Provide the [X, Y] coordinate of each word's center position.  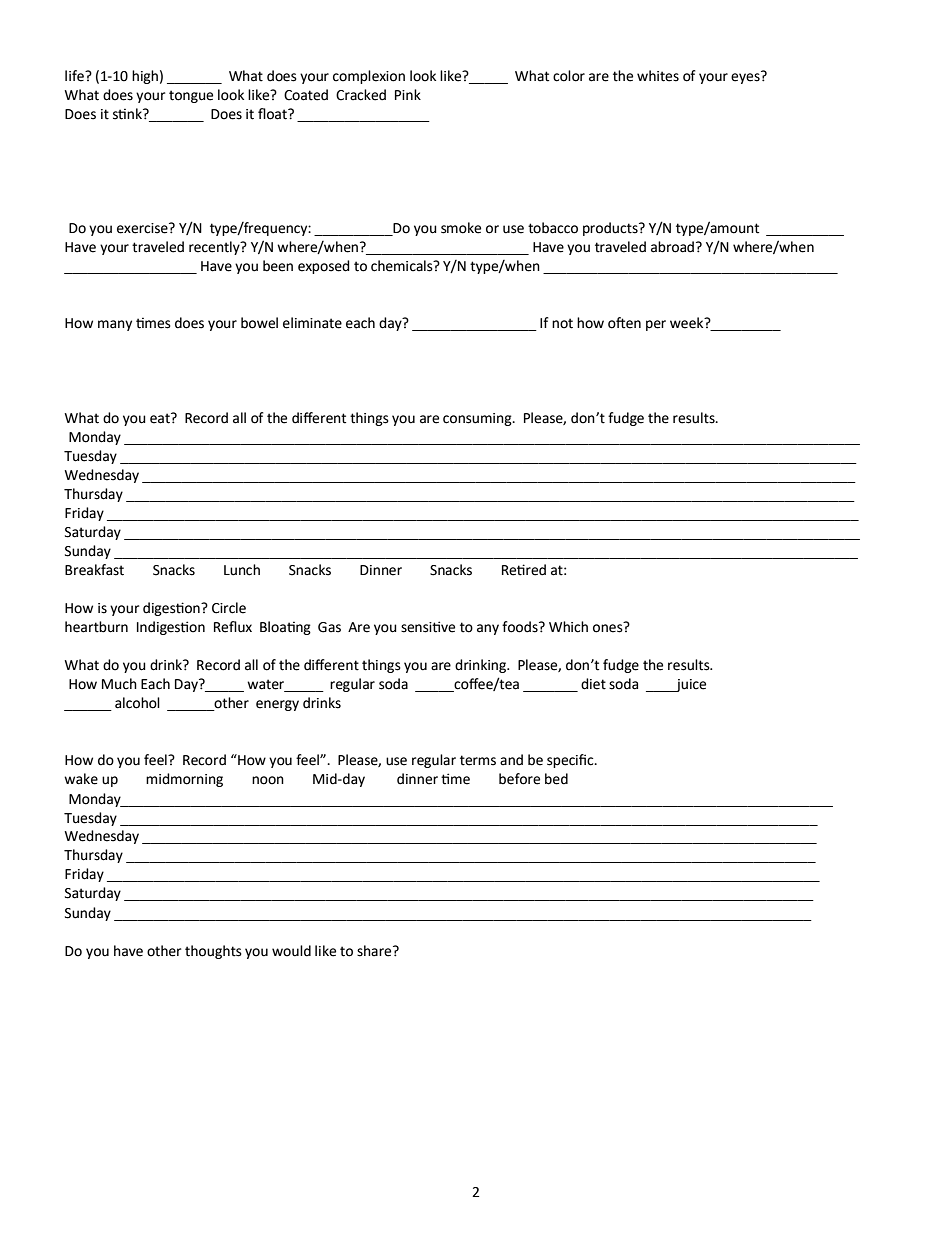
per [656, 325]
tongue [191, 96]
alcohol [137, 703]
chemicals [403, 266]
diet [593, 684]
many [115, 325]
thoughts [213, 952]
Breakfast [94, 570]
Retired [524, 570]
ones [609, 627]
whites [658, 76]
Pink [408, 94]
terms [478, 760]
